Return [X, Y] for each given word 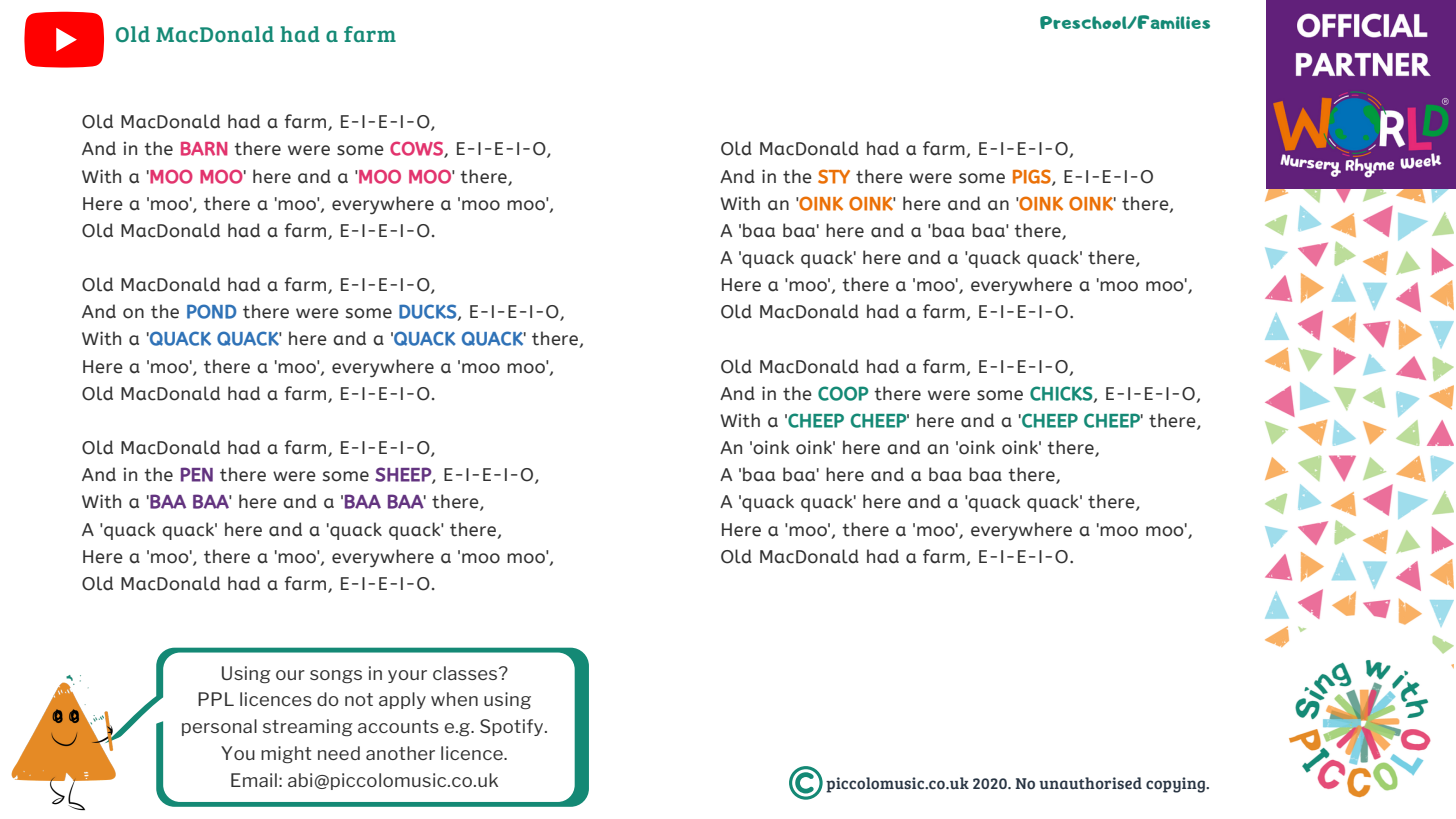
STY [834, 176]
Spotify [513, 727]
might [286, 755]
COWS [417, 149]
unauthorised [1090, 783]
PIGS [1033, 177]
